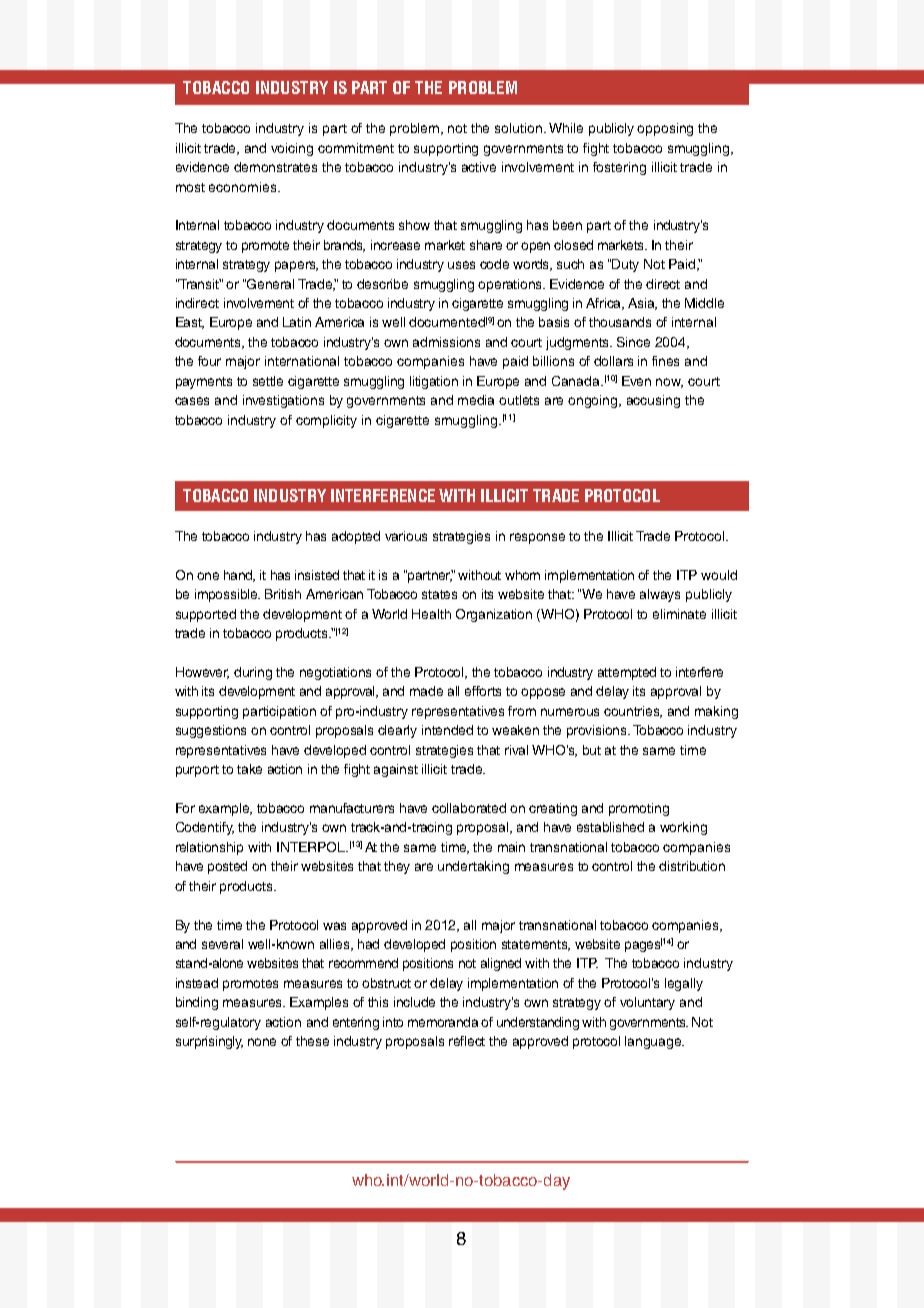  What do you see at coordinates (239, 576) in the page?
I see `hand` at bounding box center [239, 576].
